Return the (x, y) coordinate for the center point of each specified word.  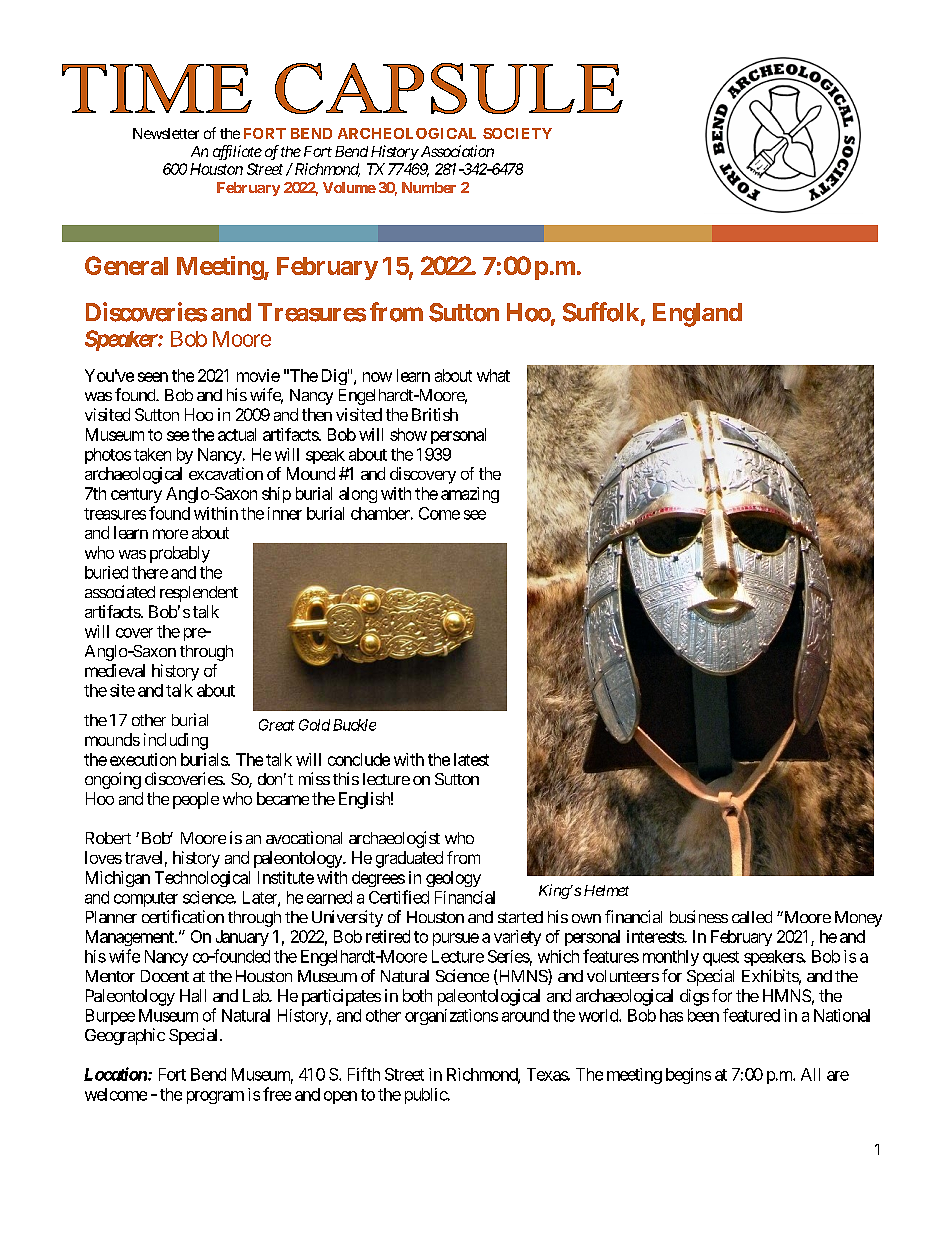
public (426, 1096)
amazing (470, 495)
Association (456, 151)
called (752, 917)
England (697, 315)
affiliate (237, 152)
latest (471, 759)
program (215, 1097)
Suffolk (601, 312)
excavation (226, 473)
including (176, 741)
